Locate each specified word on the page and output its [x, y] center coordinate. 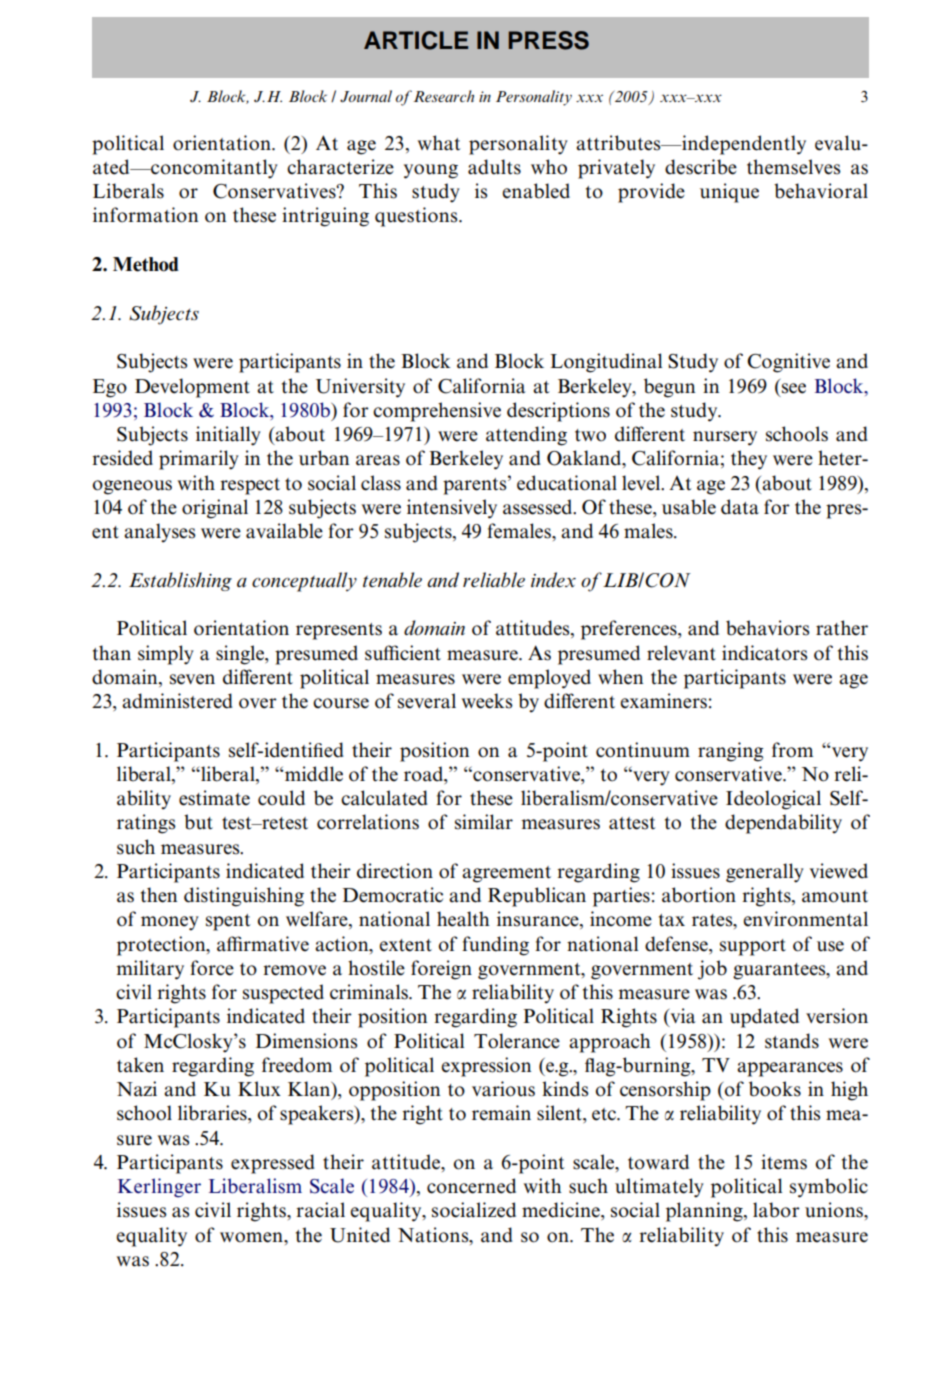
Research [443, 96]
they [749, 460]
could [281, 798]
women [252, 1237]
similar [484, 822]
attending [526, 436]
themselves [794, 167]
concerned [471, 1186]
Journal [366, 96]
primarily [199, 460]
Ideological [773, 800]
